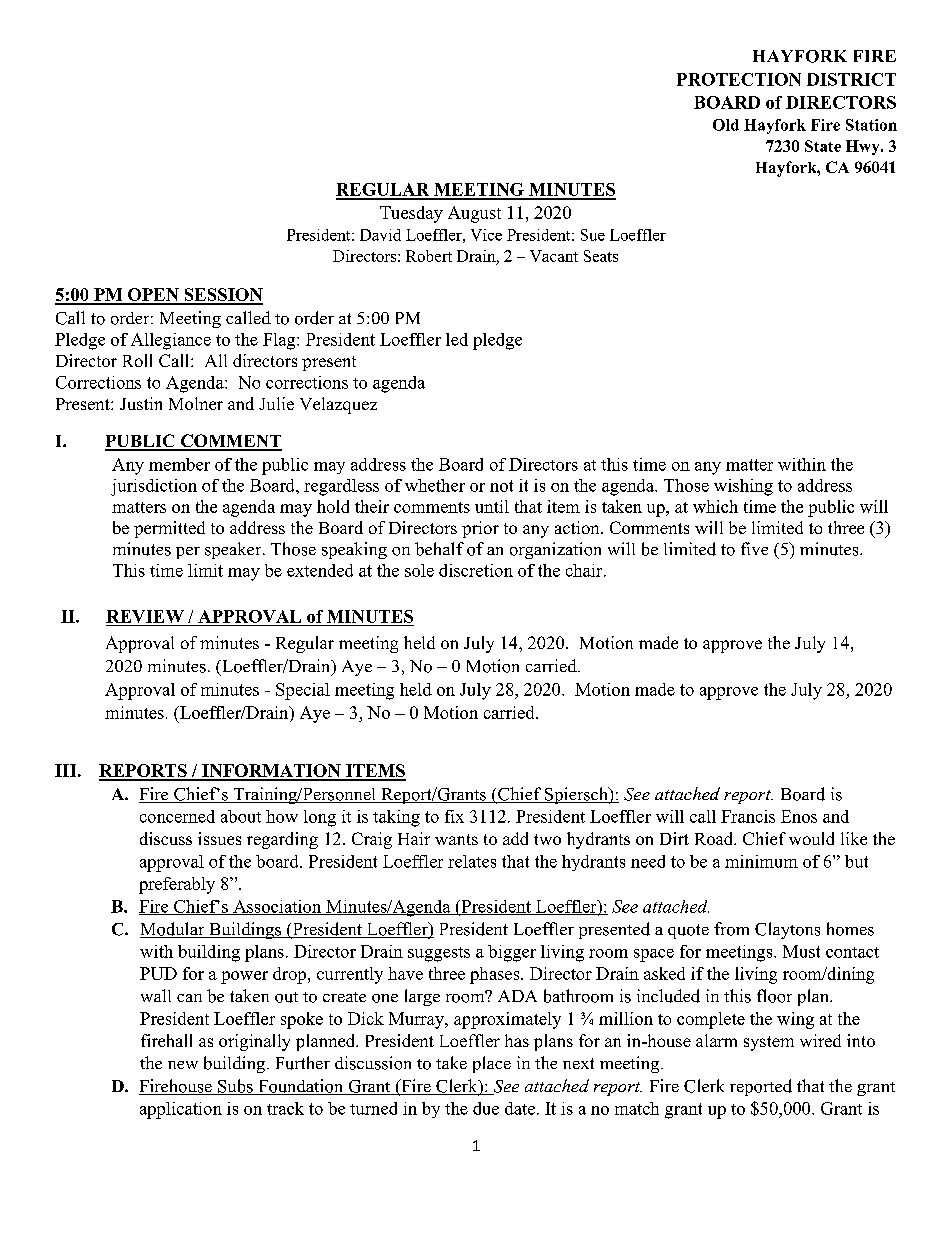 The image size is (952, 1233). What do you see at coordinates (219, 838) in the screenshot?
I see `issues` at bounding box center [219, 838].
